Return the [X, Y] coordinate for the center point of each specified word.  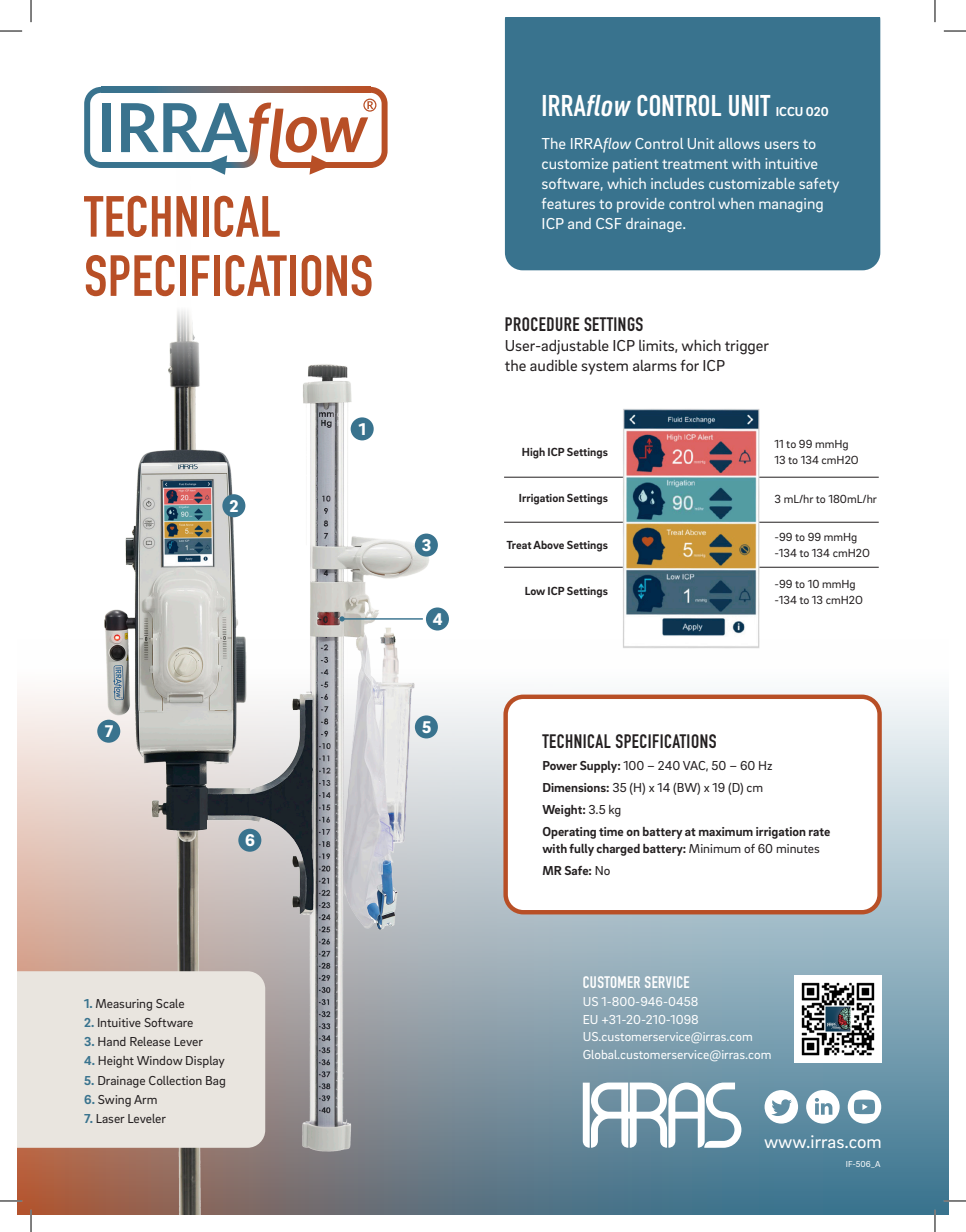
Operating [569, 833]
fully [581, 850]
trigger [747, 347]
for [689, 365]
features [568, 203]
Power [560, 765]
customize [575, 163]
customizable [752, 183]
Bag [215, 1082]
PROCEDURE [542, 324]
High [533, 453]
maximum [726, 831]
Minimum [715, 848]
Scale [170, 1003]
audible [553, 365]
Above [548, 544]
